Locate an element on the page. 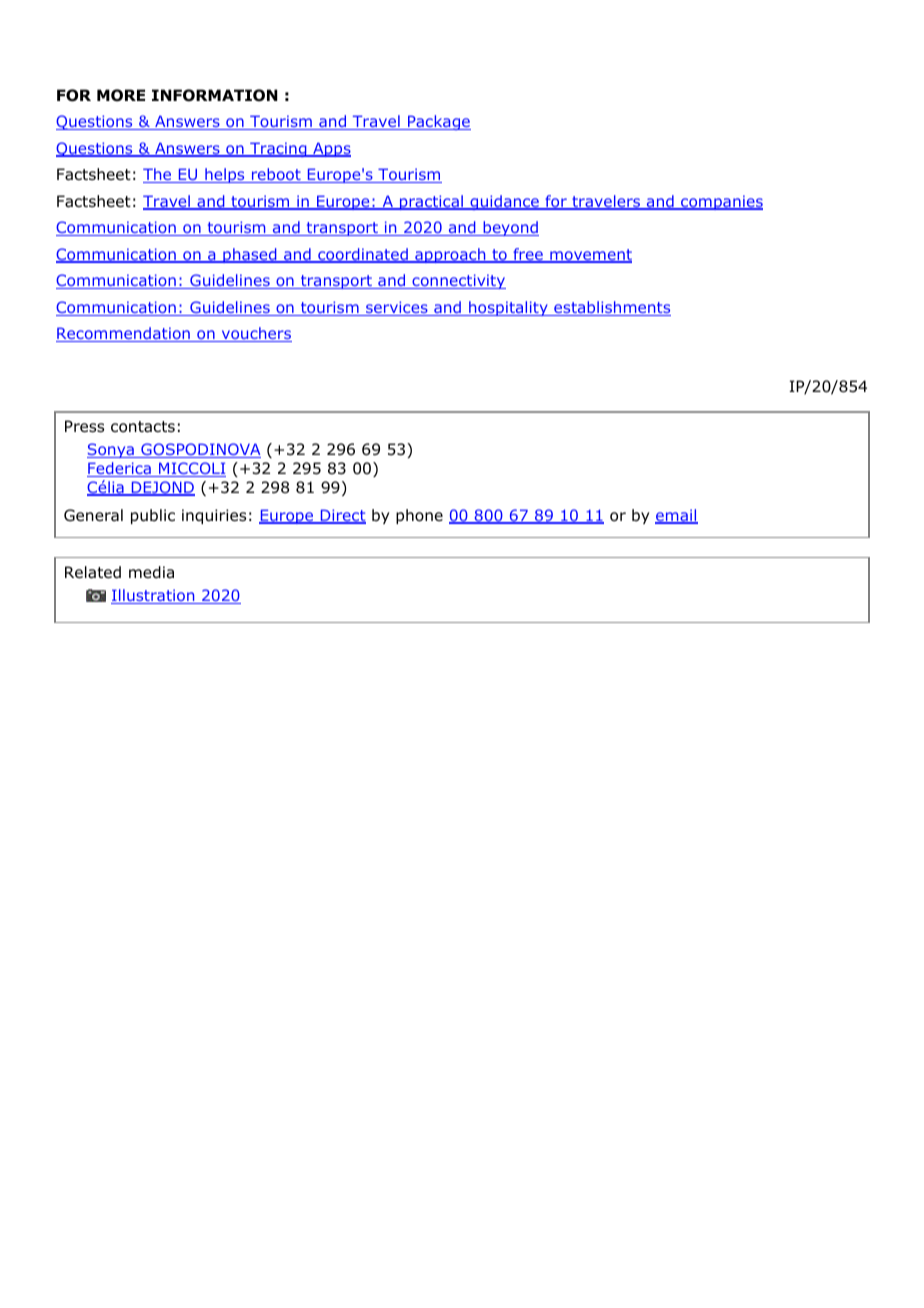 This page has height=1308, width=924. email is located at coordinates (676, 516).
